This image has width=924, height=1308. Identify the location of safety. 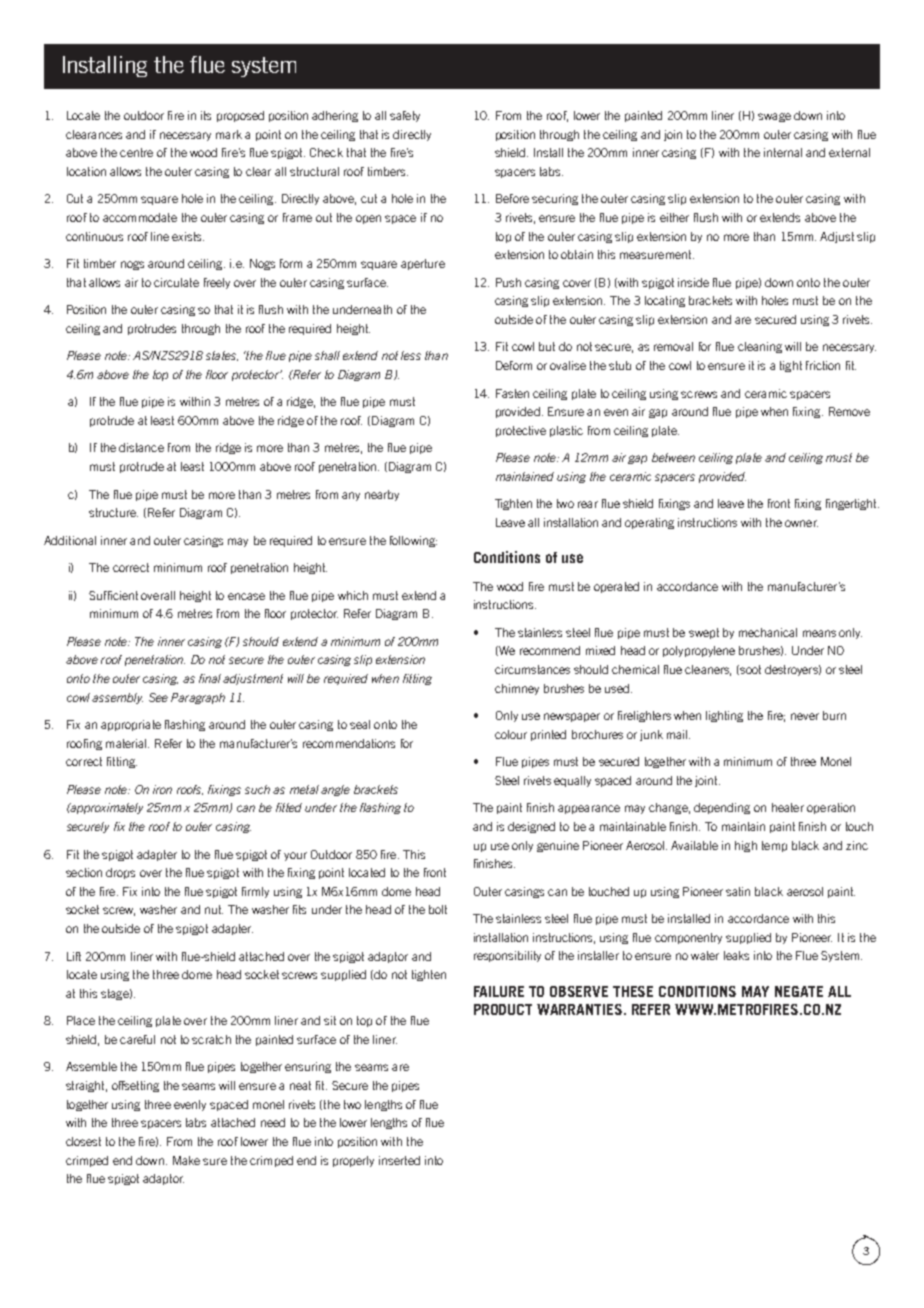
(405, 116).
